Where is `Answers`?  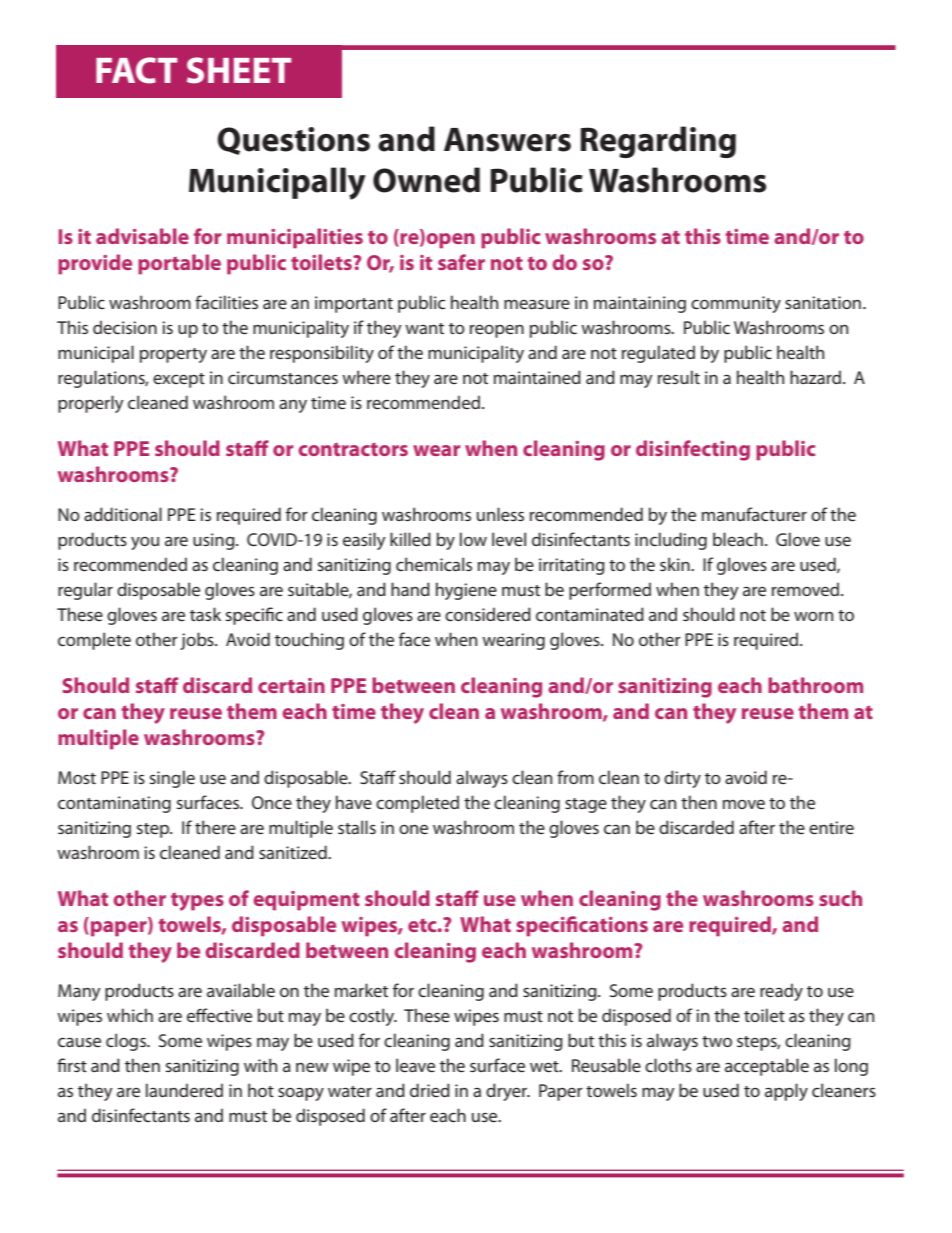 Answers is located at coordinates (507, 140).
